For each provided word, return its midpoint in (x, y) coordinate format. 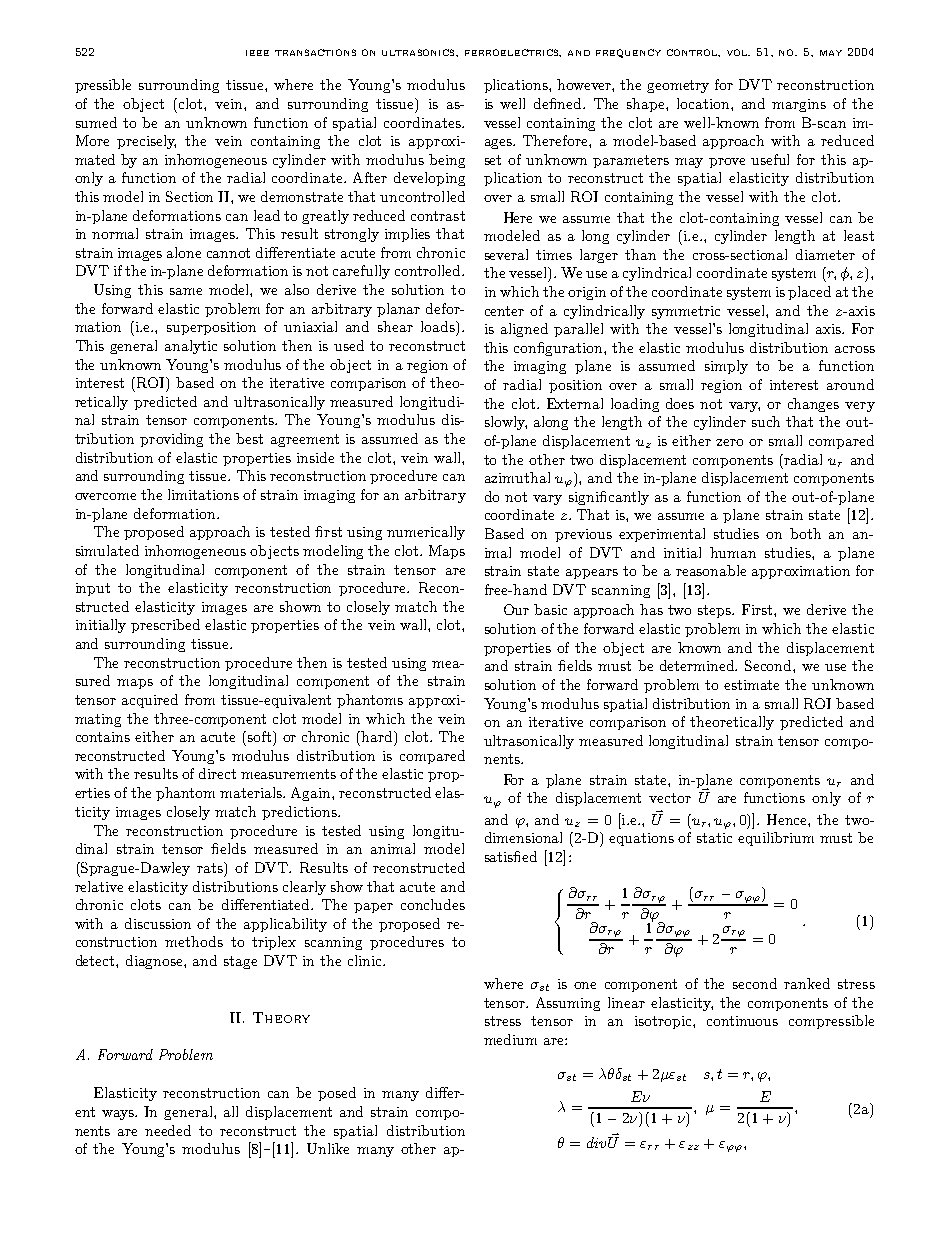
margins (799, 105)
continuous (742, 1021)
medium (510, 1039)
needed (168, 1130)
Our (516, 609)
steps (716, 611)
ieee (257, 53)
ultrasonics (419, 52)
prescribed (165, 626)
